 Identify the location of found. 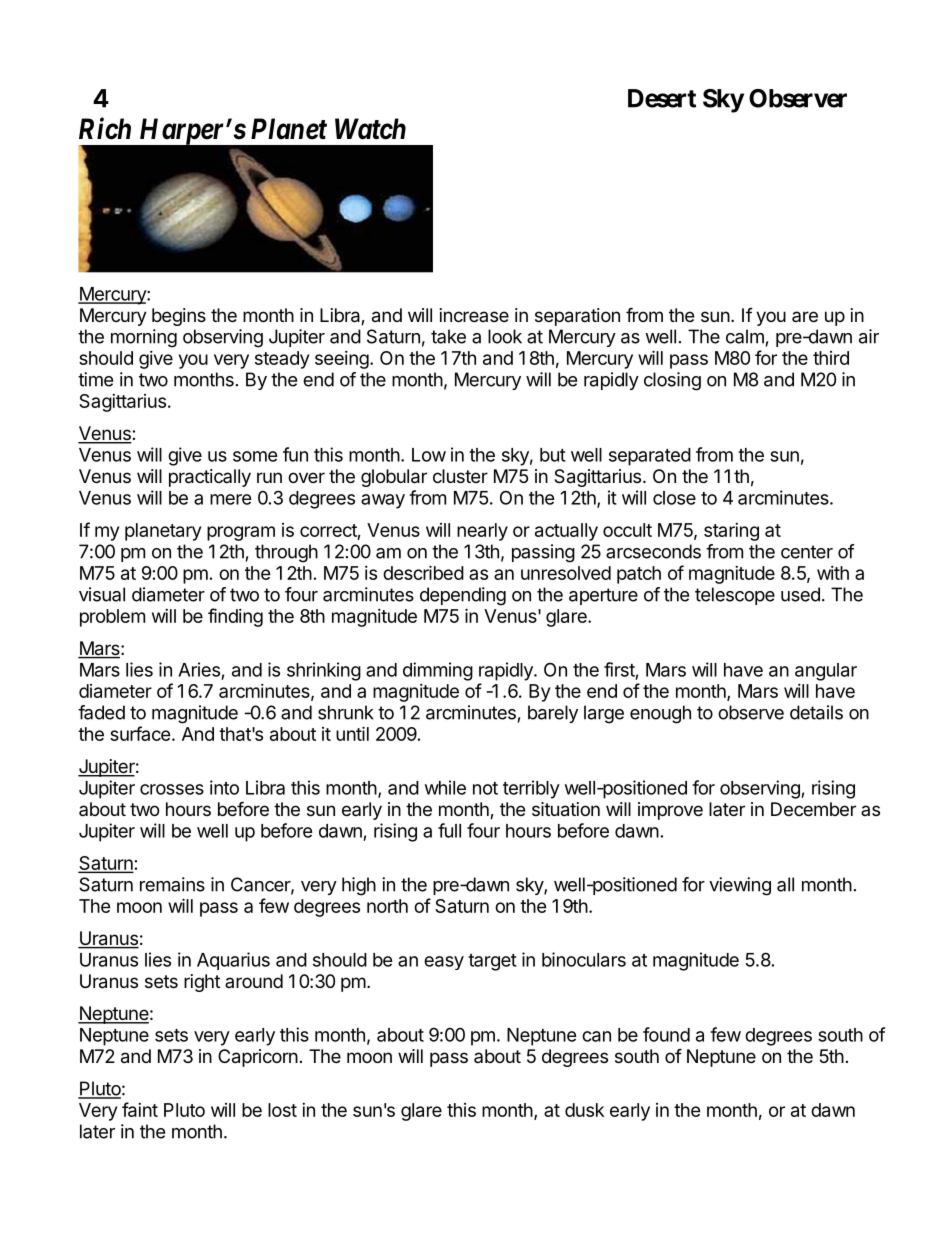
(666, 1034).
